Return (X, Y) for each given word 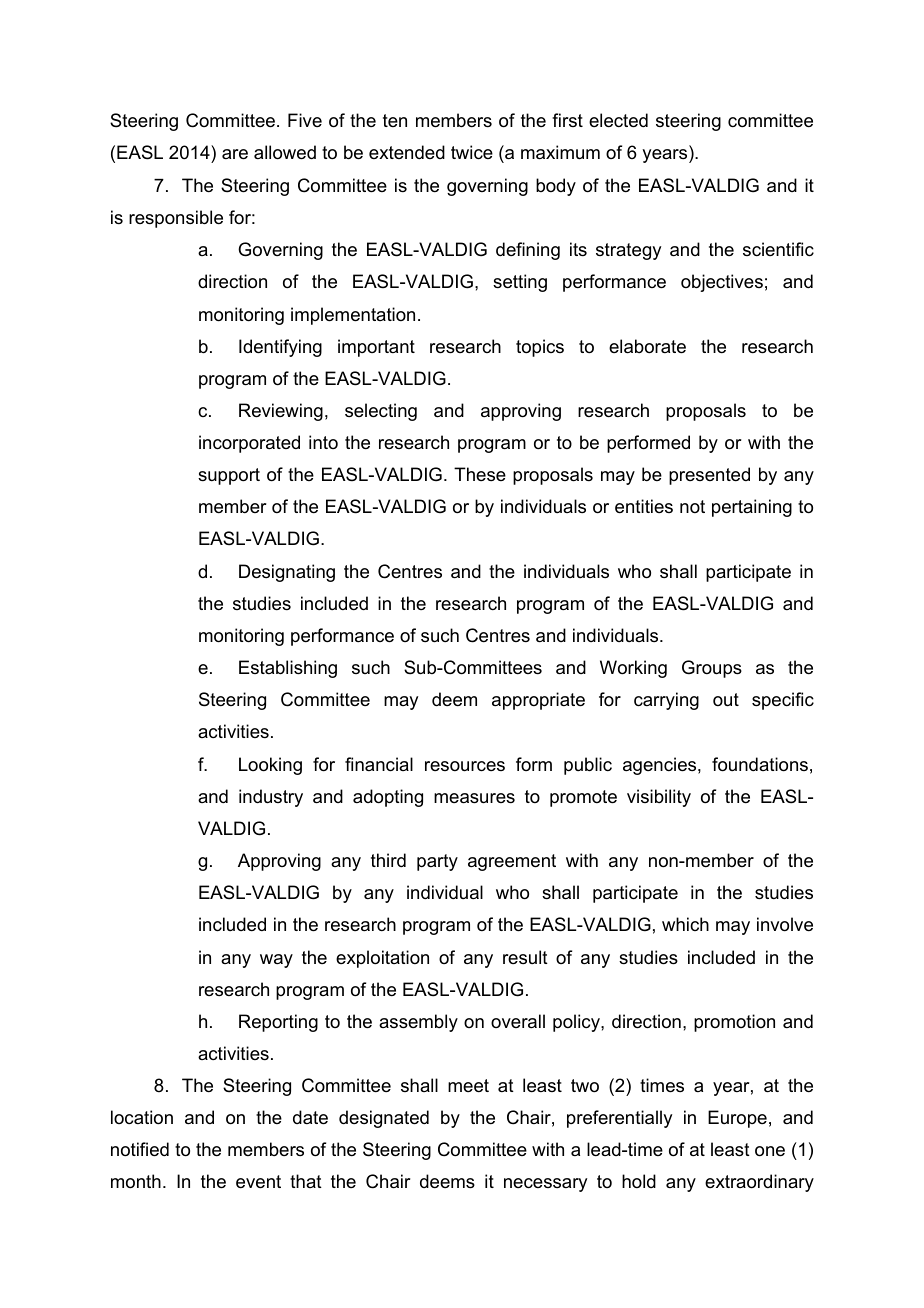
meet (468, 1086)
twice (472, 152)
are (235, 154)
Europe (737, 1119)
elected (618, 120)
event (258, 1182)
